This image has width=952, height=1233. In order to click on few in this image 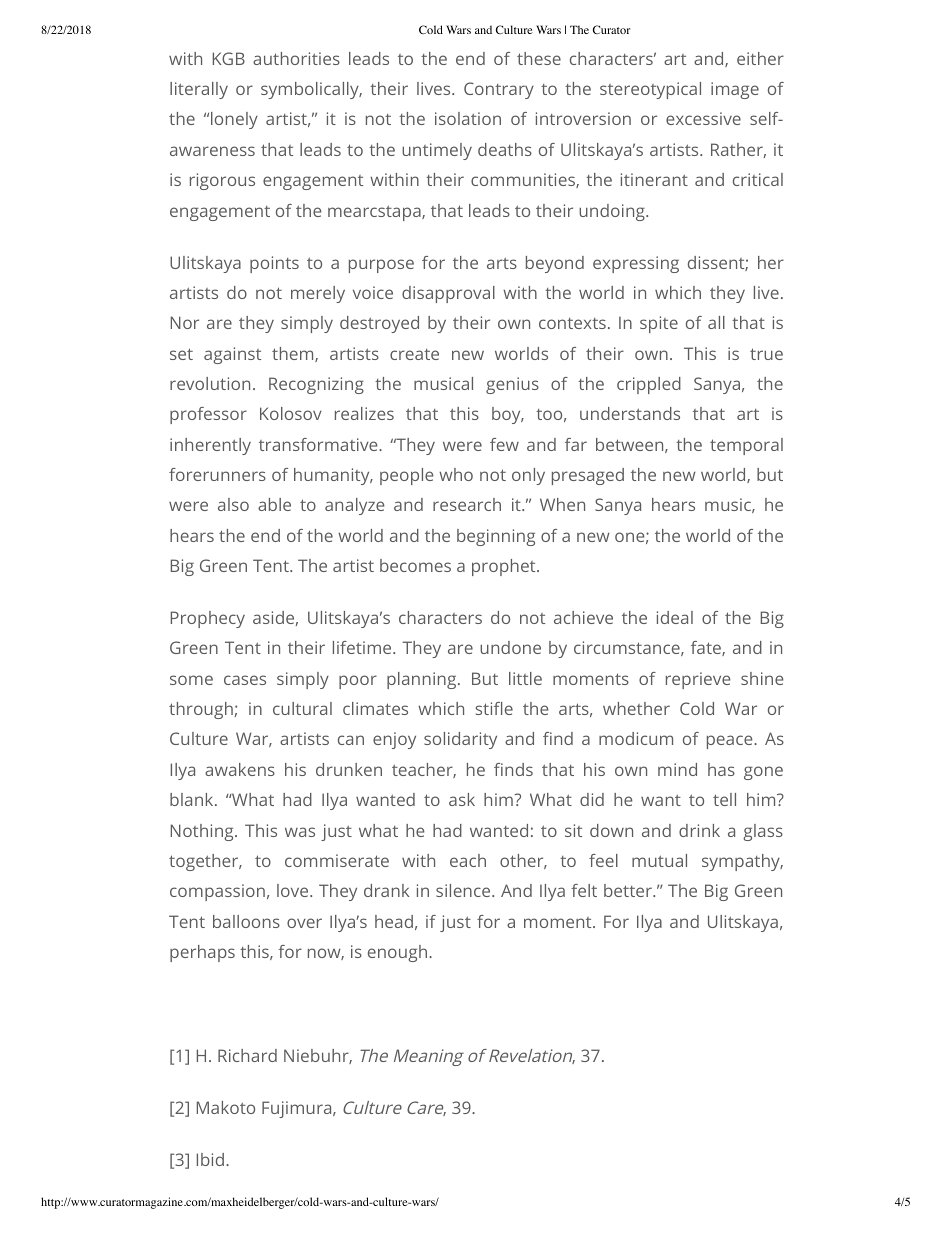, I will do `click(504, 444)`.
